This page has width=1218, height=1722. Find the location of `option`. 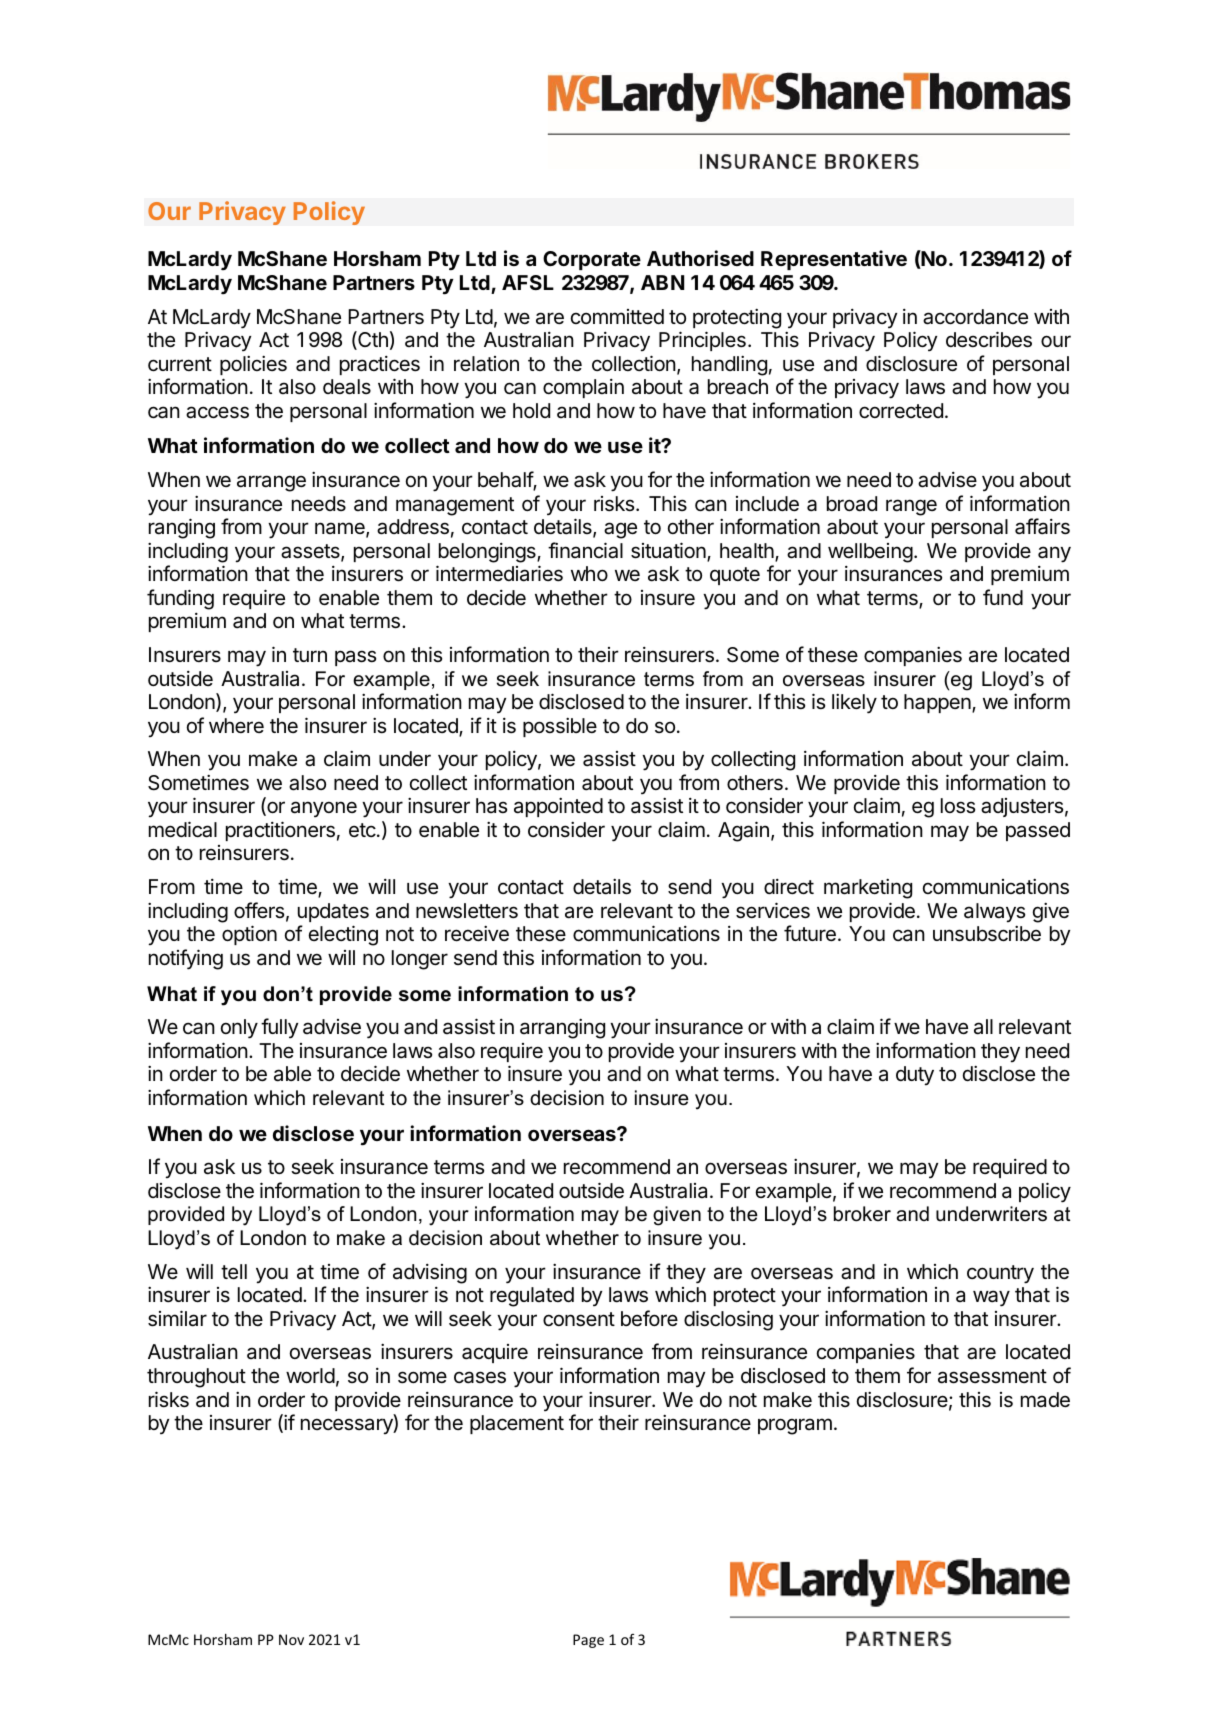

option is located at coordinates (249, 935).
